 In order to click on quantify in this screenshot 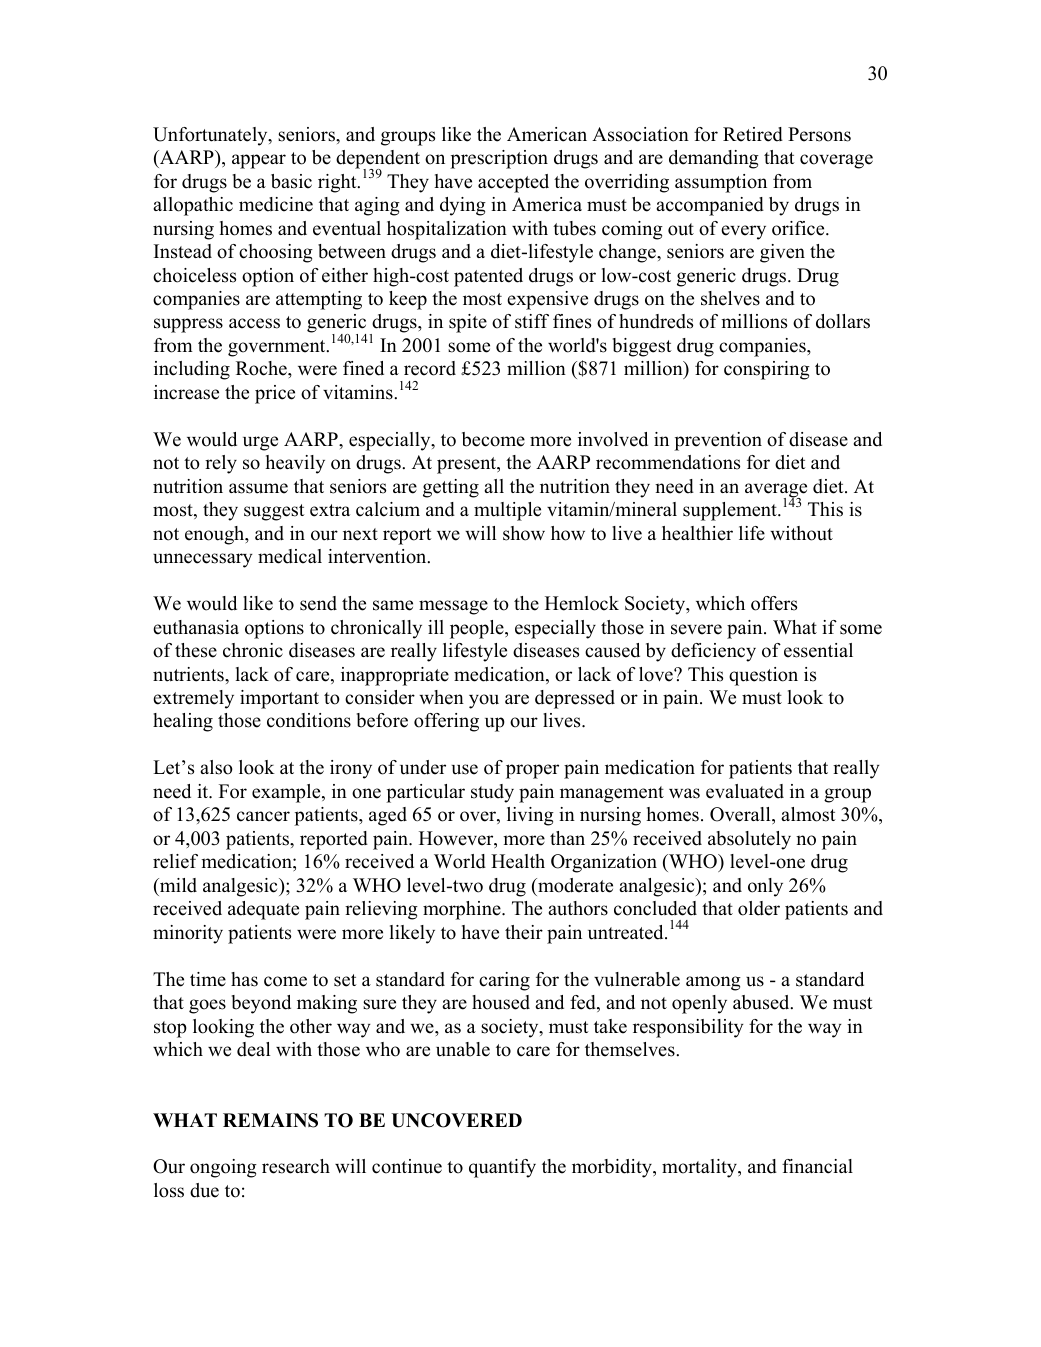, I will do `click(502, 1168)`.
